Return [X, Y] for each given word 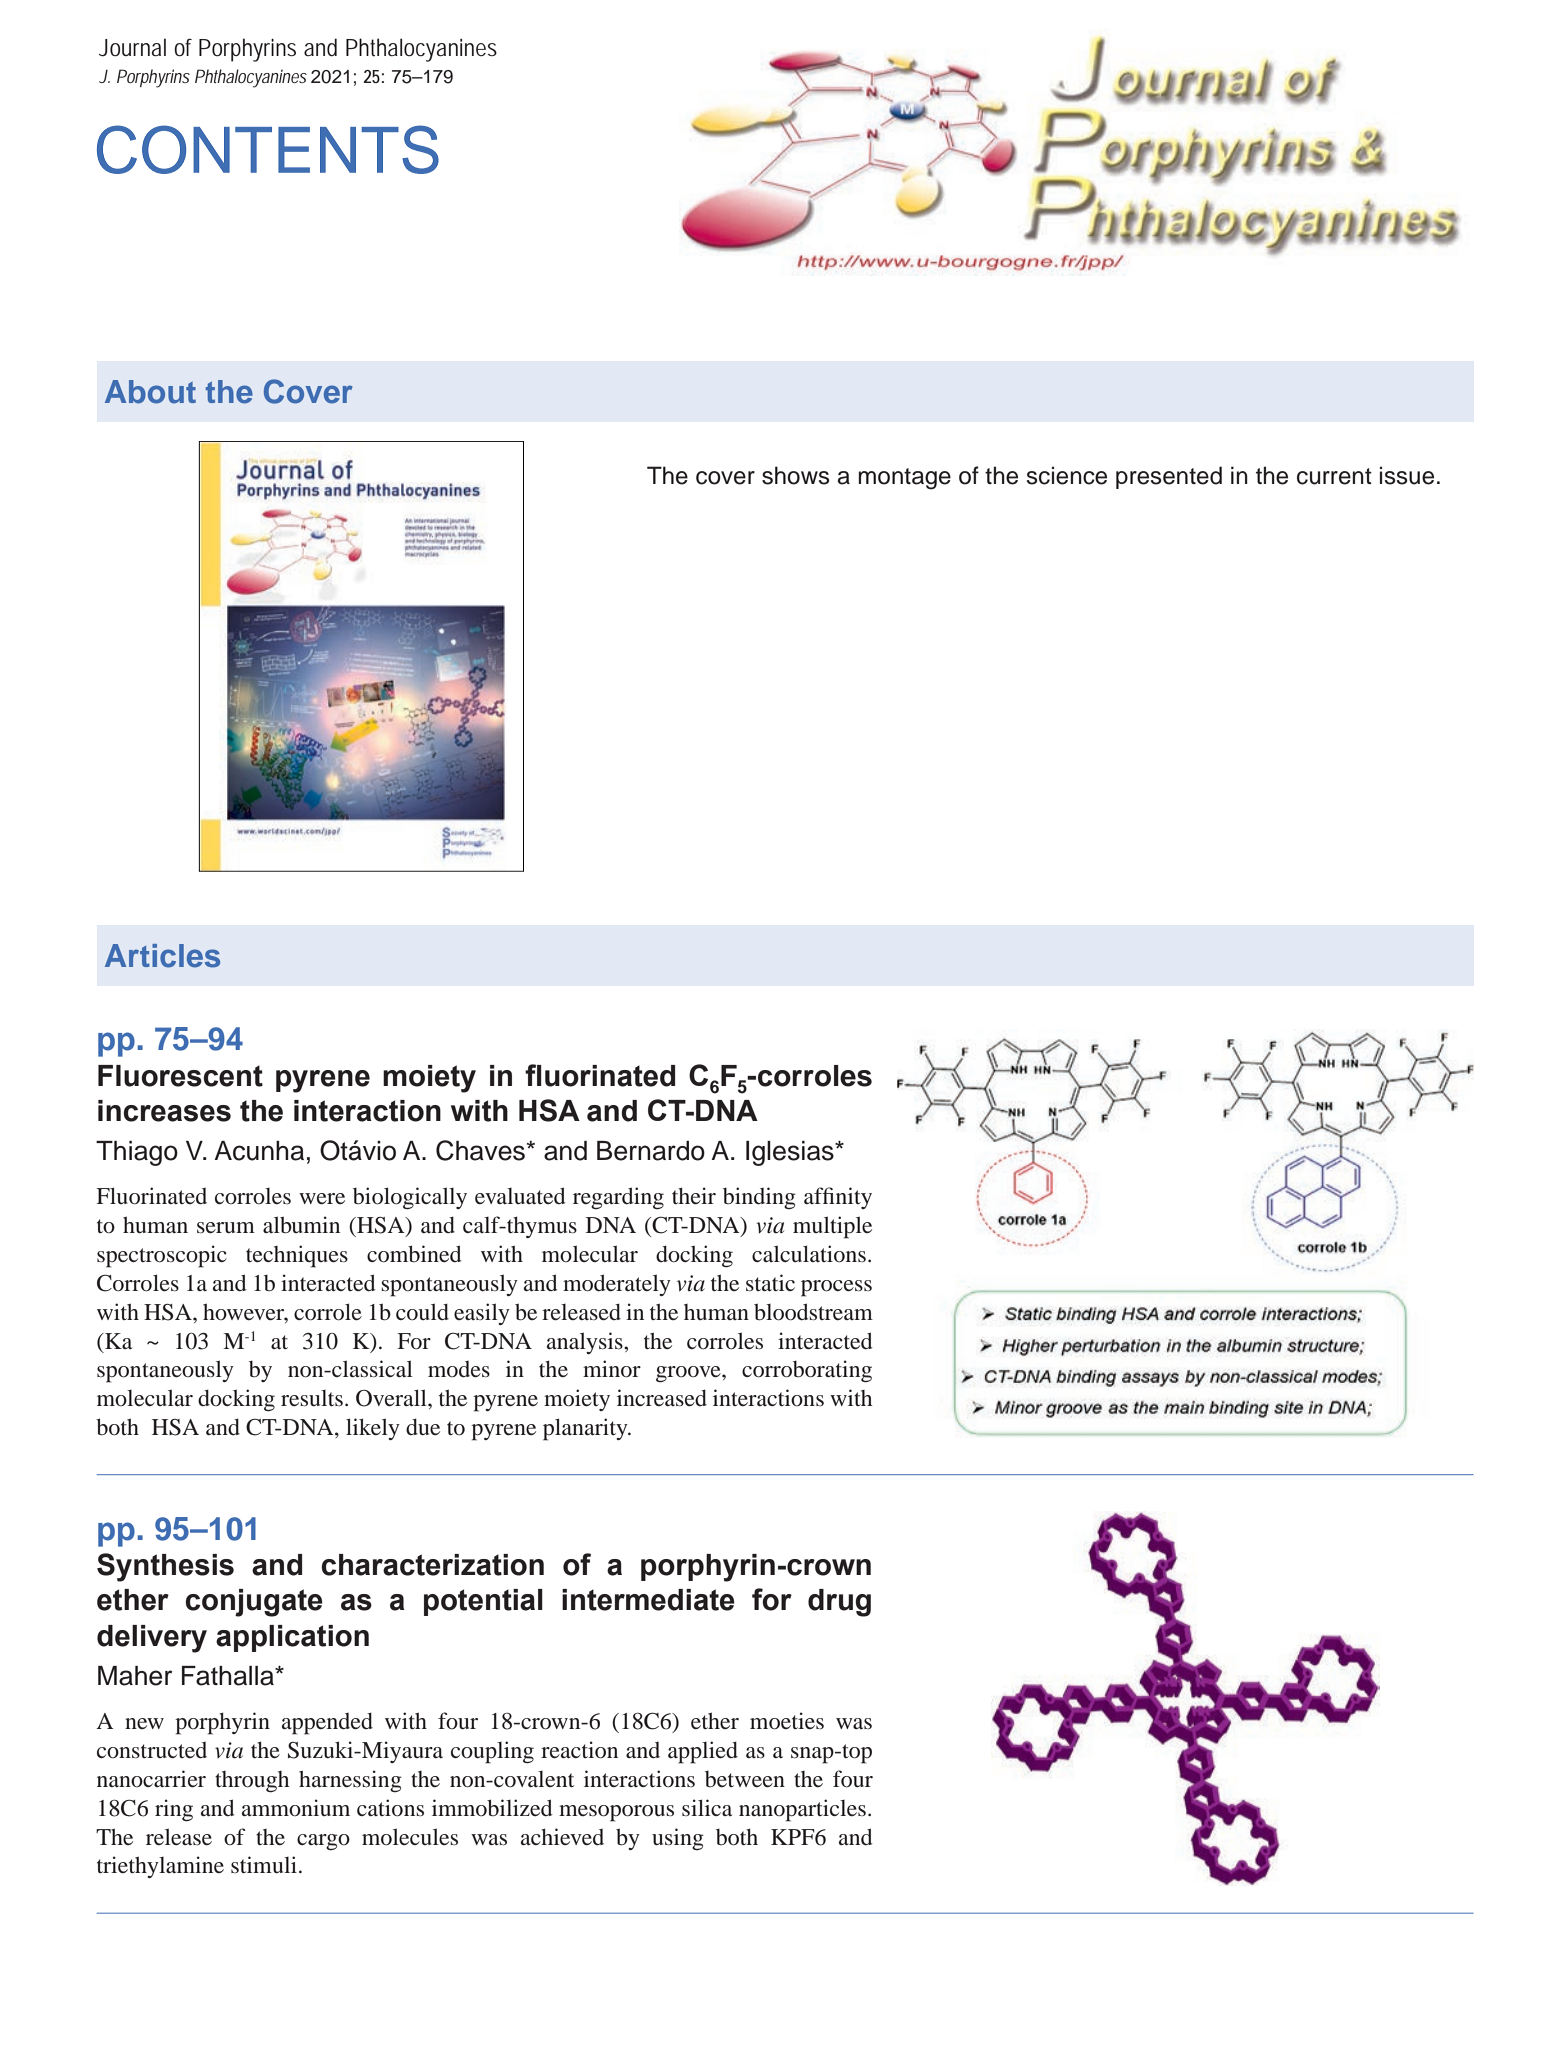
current [1334, 476]
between [745, 1779]
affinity [838, 1198]
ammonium [296, 1808]
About [150, 392]
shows [796, 475]
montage [904, 479]
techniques [297, 1256]
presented [1169, 477]
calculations [809, 1254]
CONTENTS [268, 149]
